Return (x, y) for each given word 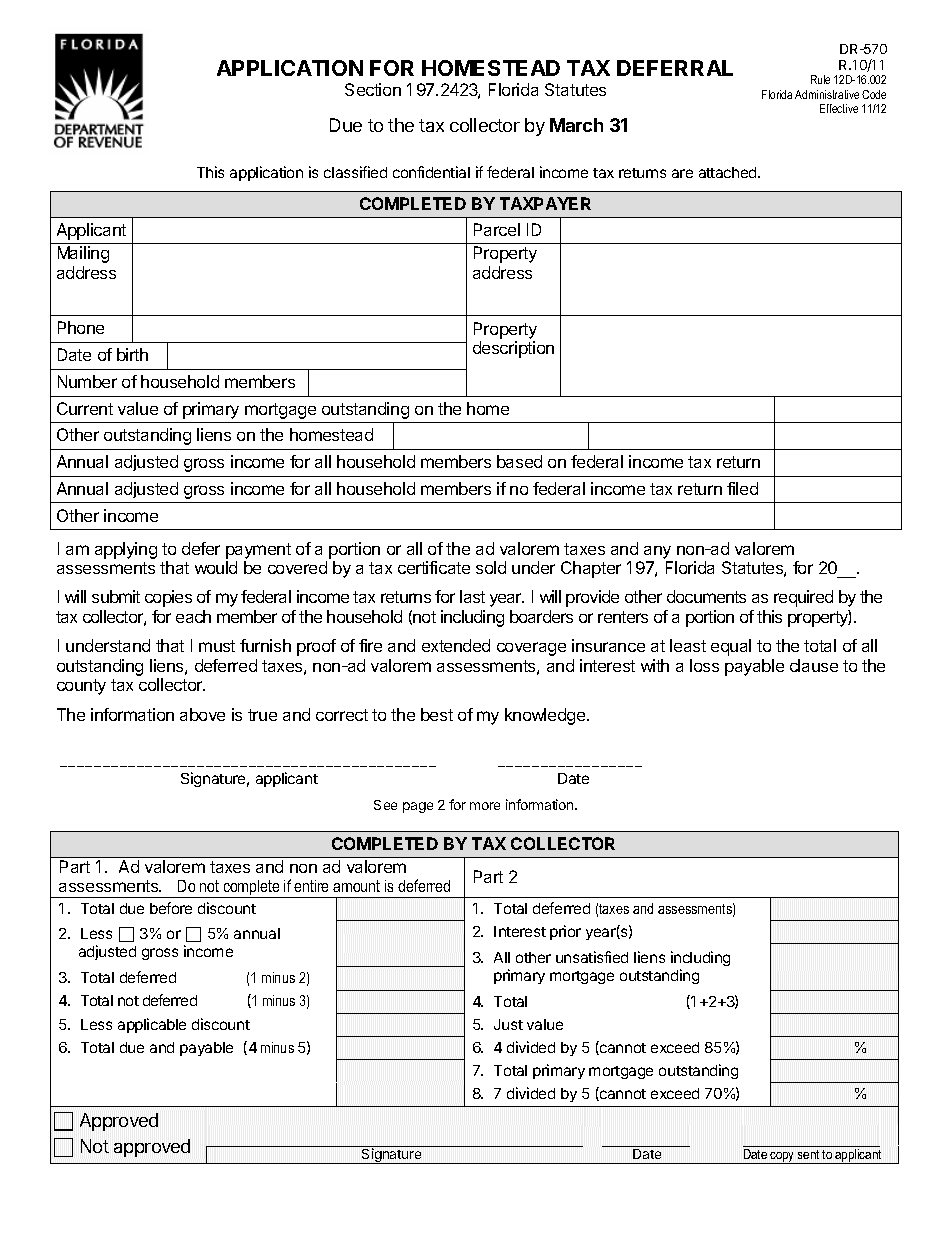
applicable (152, 1025)
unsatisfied (592, 957)
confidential (431, 172)
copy (783, 1158)
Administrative (827, 94)
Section (373, 89)
